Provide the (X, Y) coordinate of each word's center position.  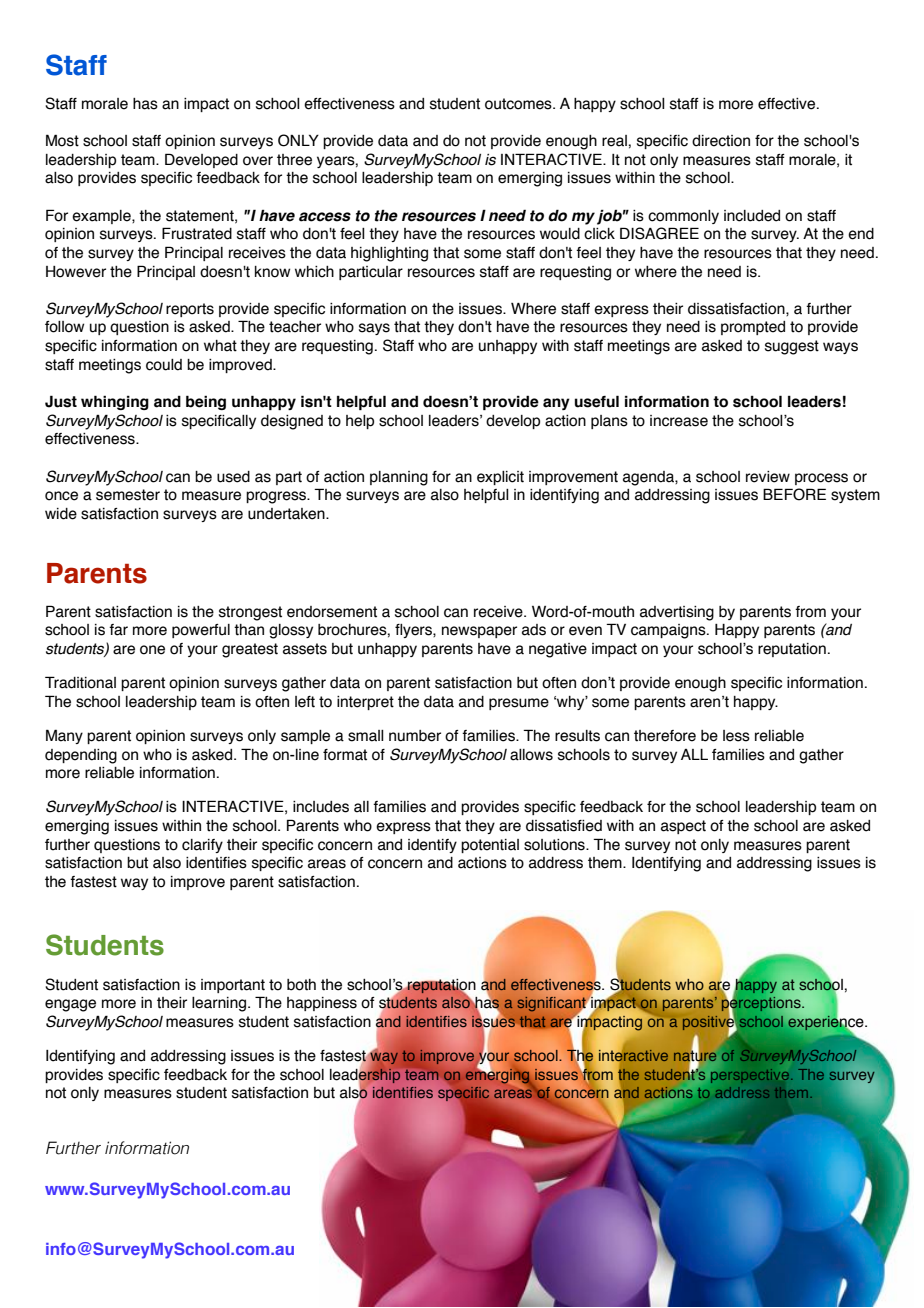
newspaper (479, 632)
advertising (677, 613)
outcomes (519, 104)
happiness (322, 1004)
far (118, 630)
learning (219, 1004)
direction (721, 141)
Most (62, 140)
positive (710, 1023)
